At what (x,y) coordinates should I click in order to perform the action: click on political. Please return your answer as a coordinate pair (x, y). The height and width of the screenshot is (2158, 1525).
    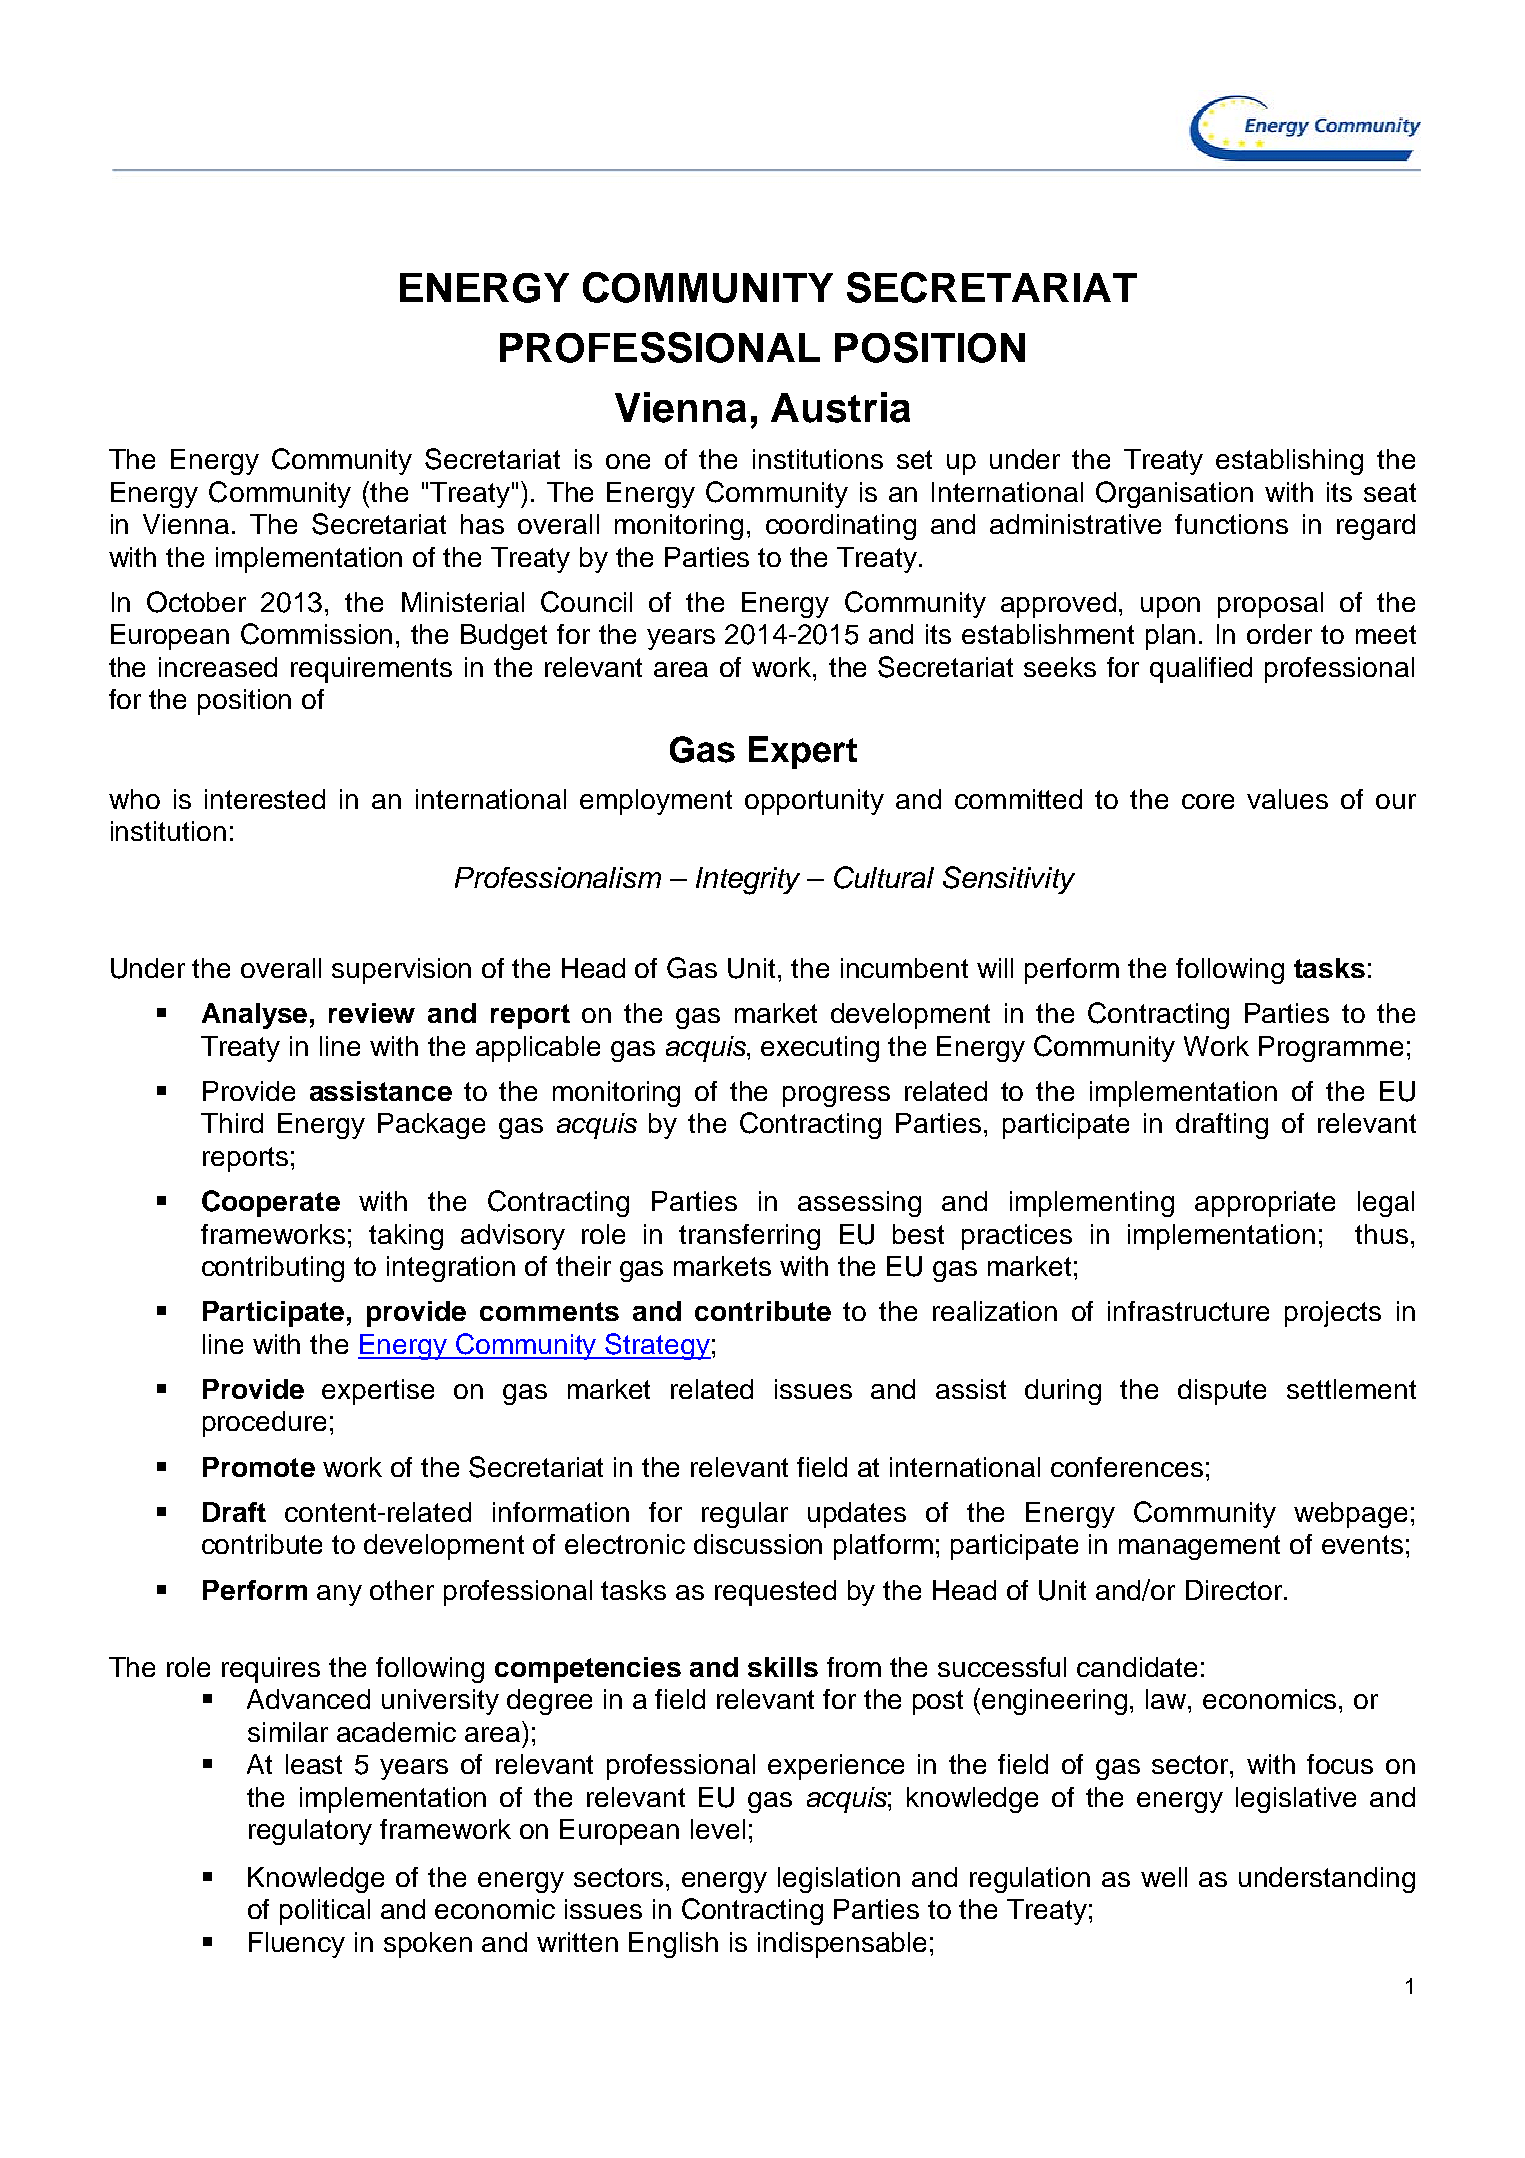
    Looking at the image, I should click on (325, 1912).
